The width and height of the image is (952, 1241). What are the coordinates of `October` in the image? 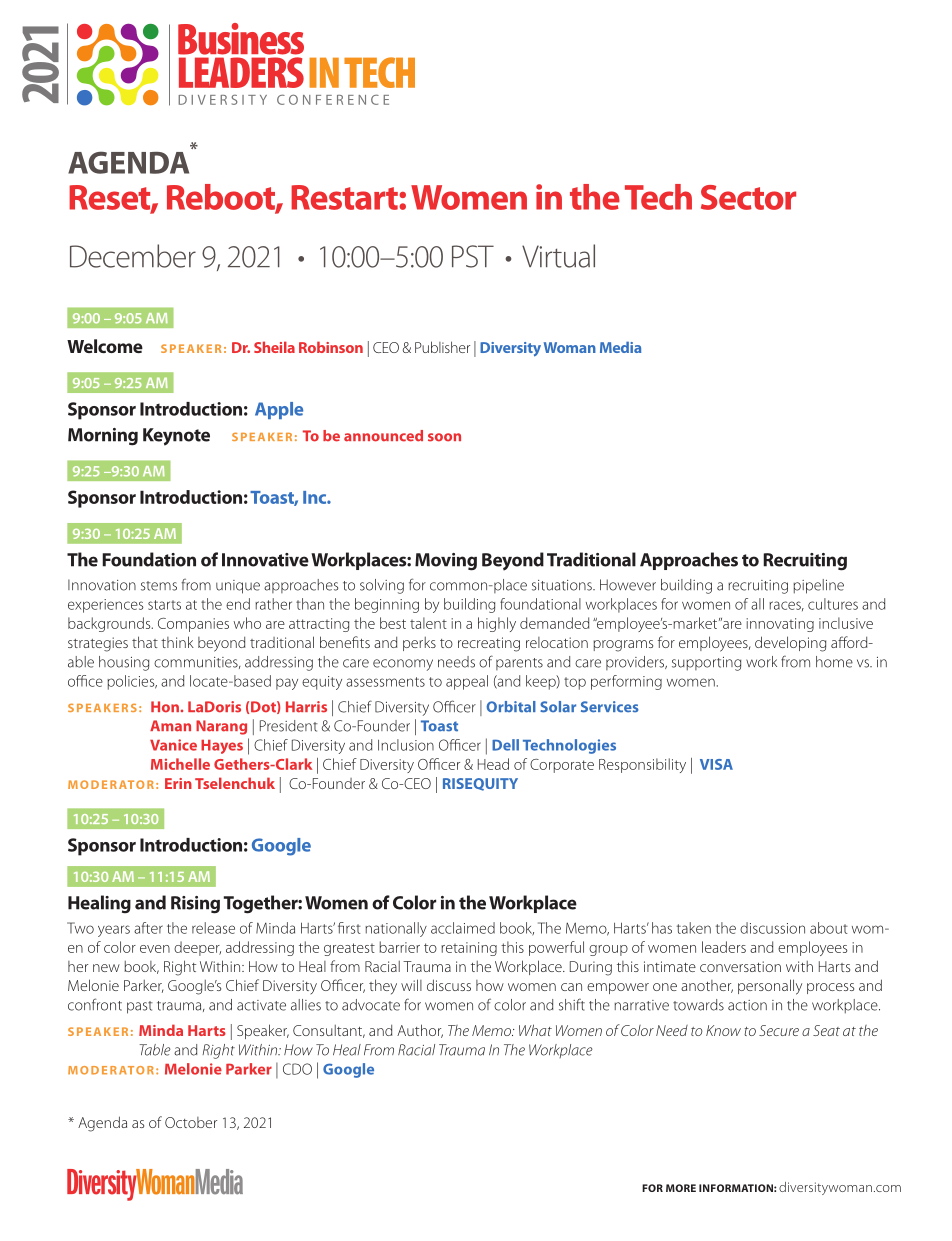 It's located at (191, 1122).
